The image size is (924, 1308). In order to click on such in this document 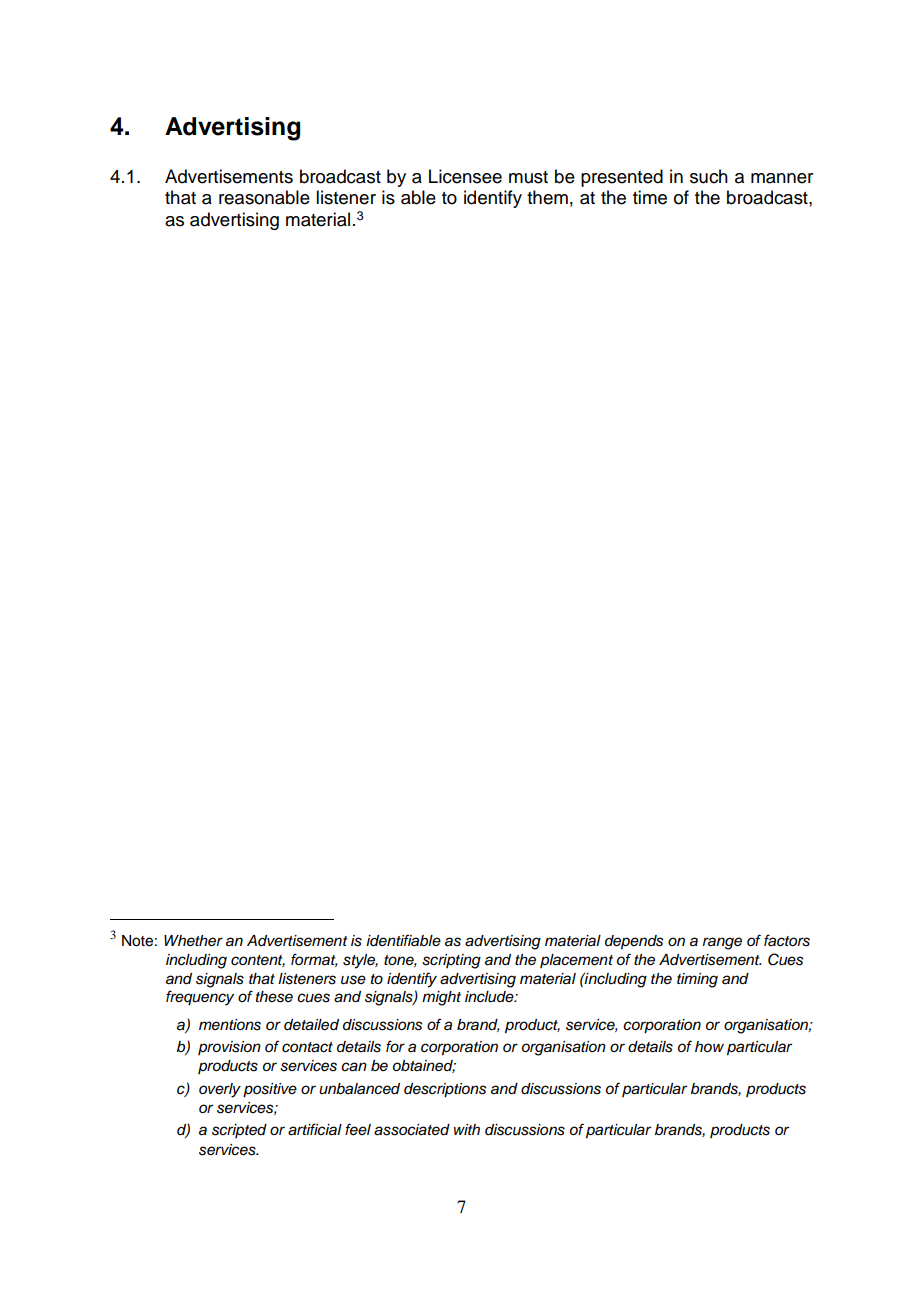, I will do `click(709, 176)`.
